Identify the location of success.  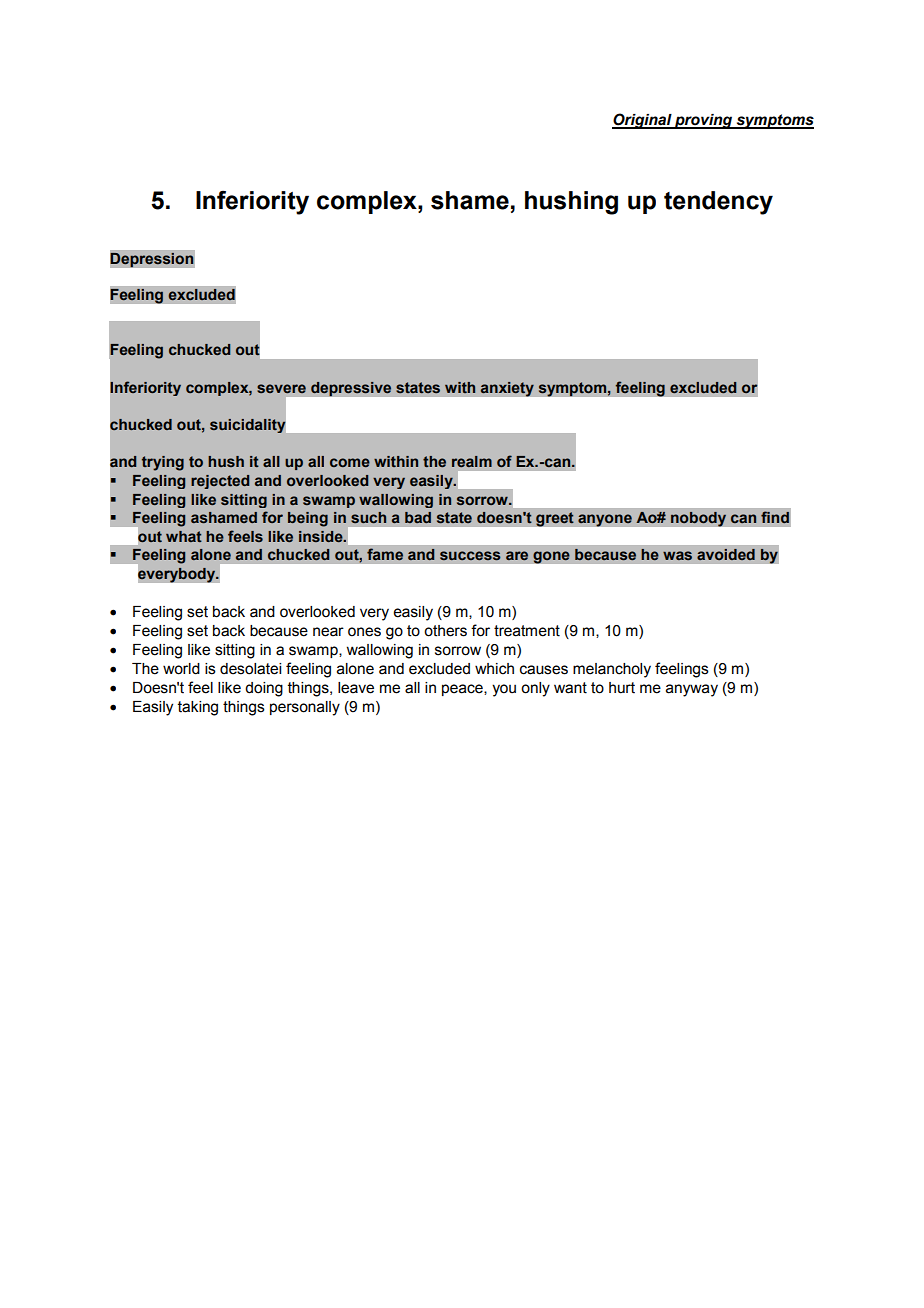
(470, 555).
